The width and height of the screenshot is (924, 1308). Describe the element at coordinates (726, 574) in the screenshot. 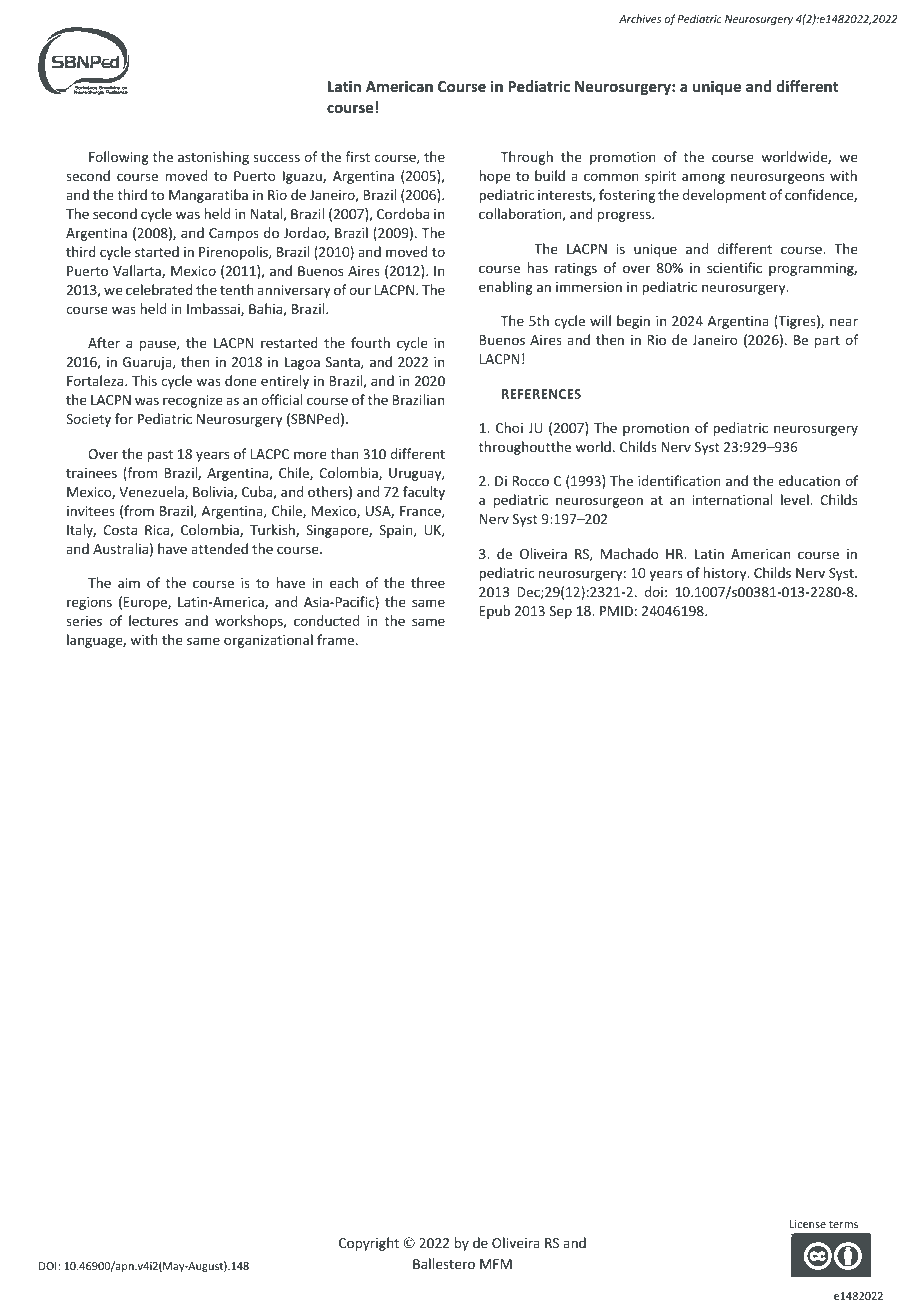

I see `history` at that location.
